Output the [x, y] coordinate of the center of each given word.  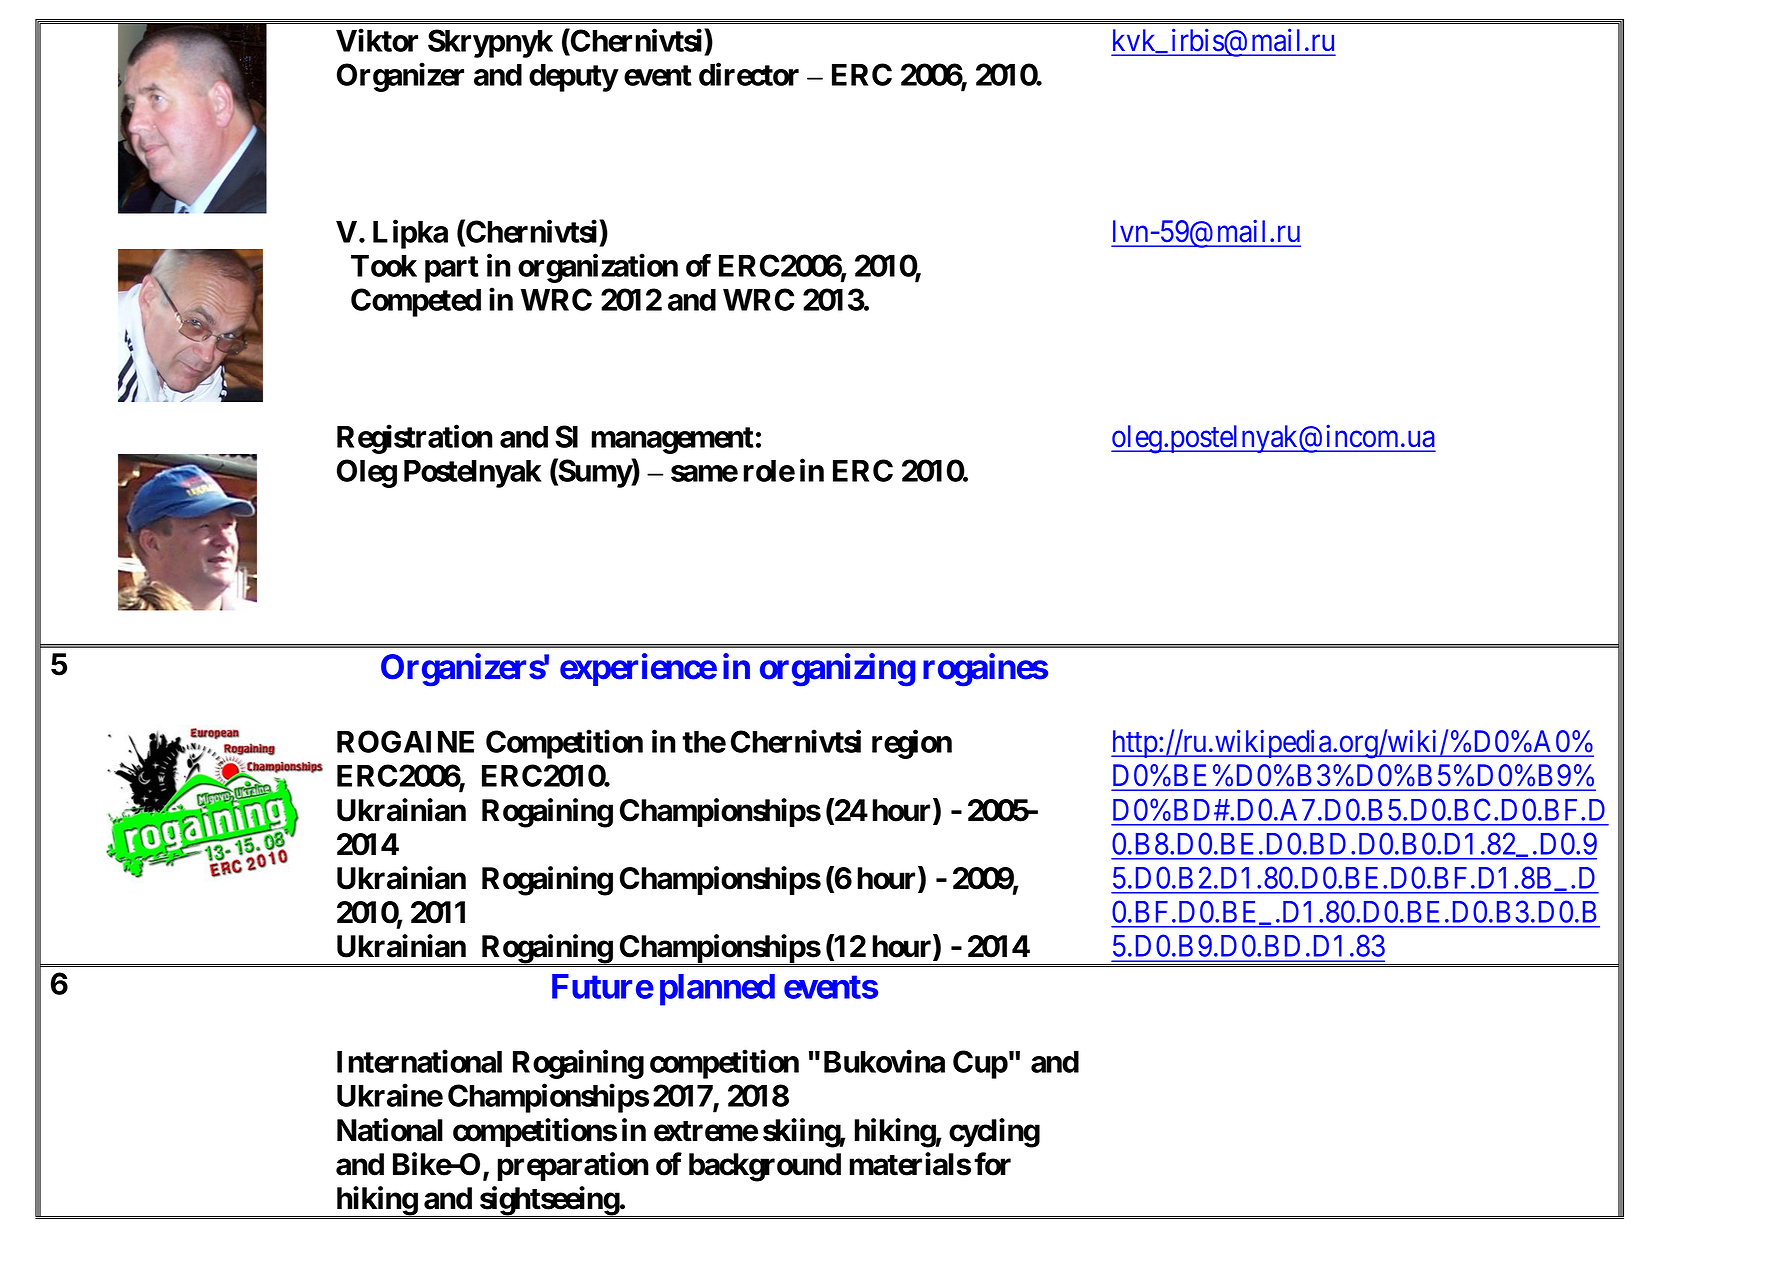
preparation [573, 1166]
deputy [573, 78]
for [992, 1164]
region [912, 744]
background [765, 1167]
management [672, 440]
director [749, 74]
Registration [415, 439]
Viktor [377, 40]
